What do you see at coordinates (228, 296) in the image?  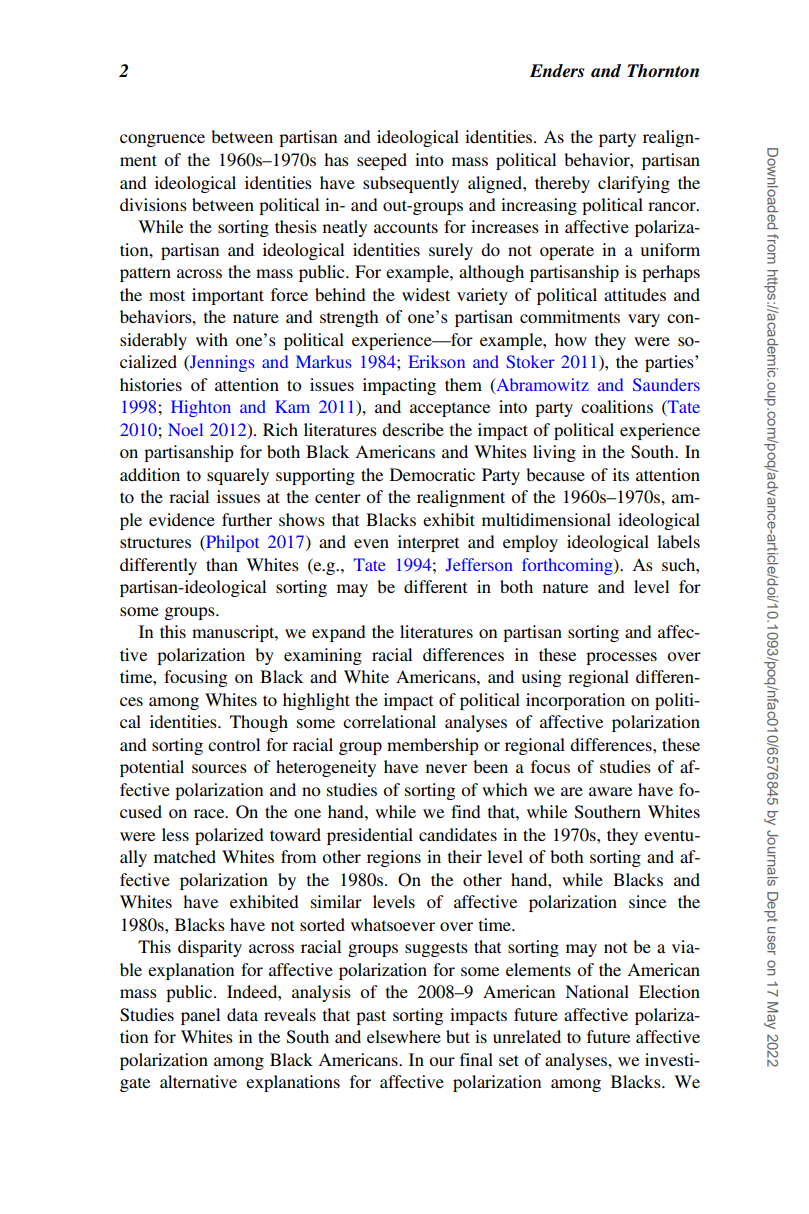 I see `important` at bounding box center [228, 296].
